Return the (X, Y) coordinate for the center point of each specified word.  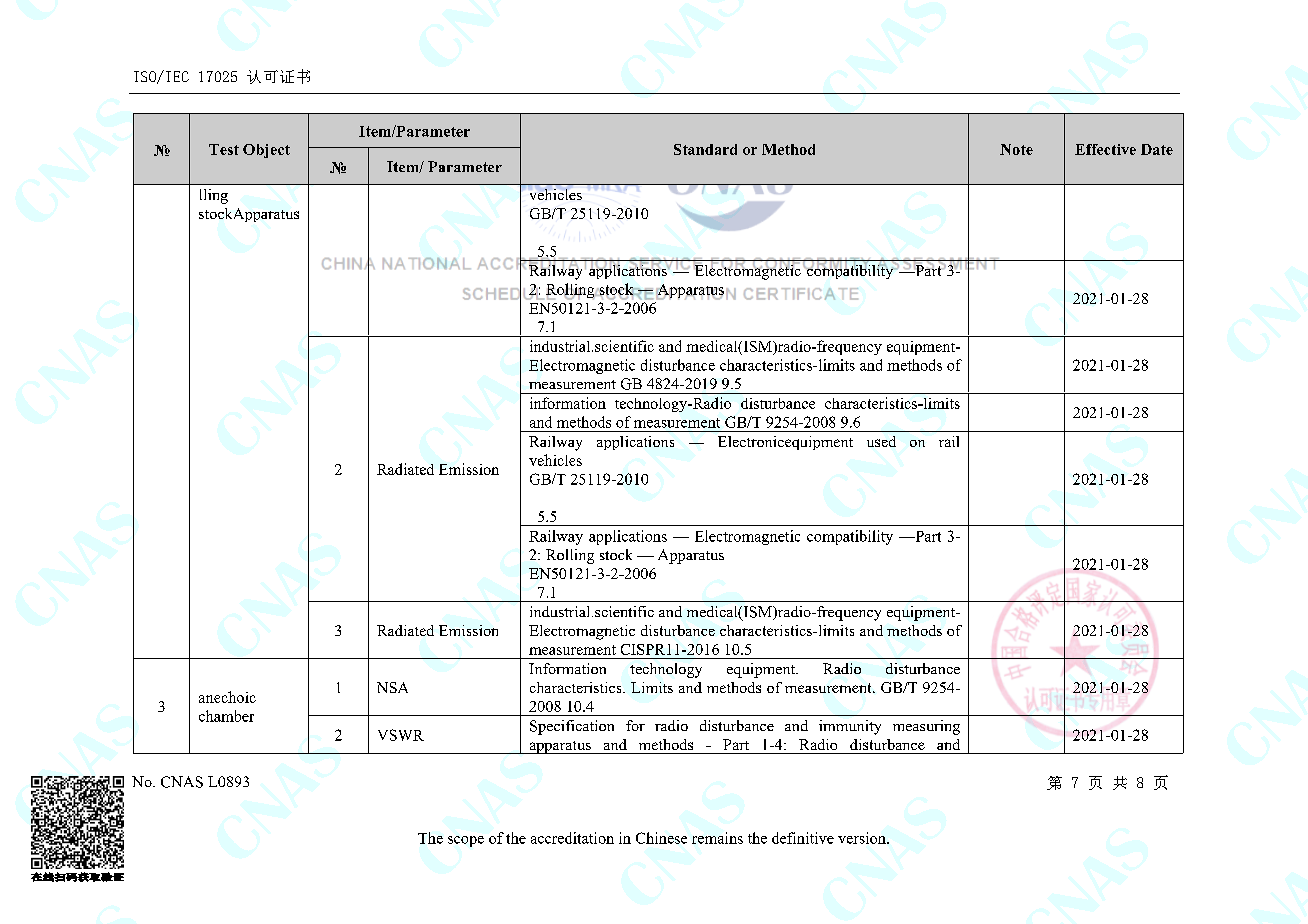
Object (266, 151)
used (881, 441)
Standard (705, 149)
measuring (926, 727)
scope (466, 841)
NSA (392, 687)
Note (1016, 149)
